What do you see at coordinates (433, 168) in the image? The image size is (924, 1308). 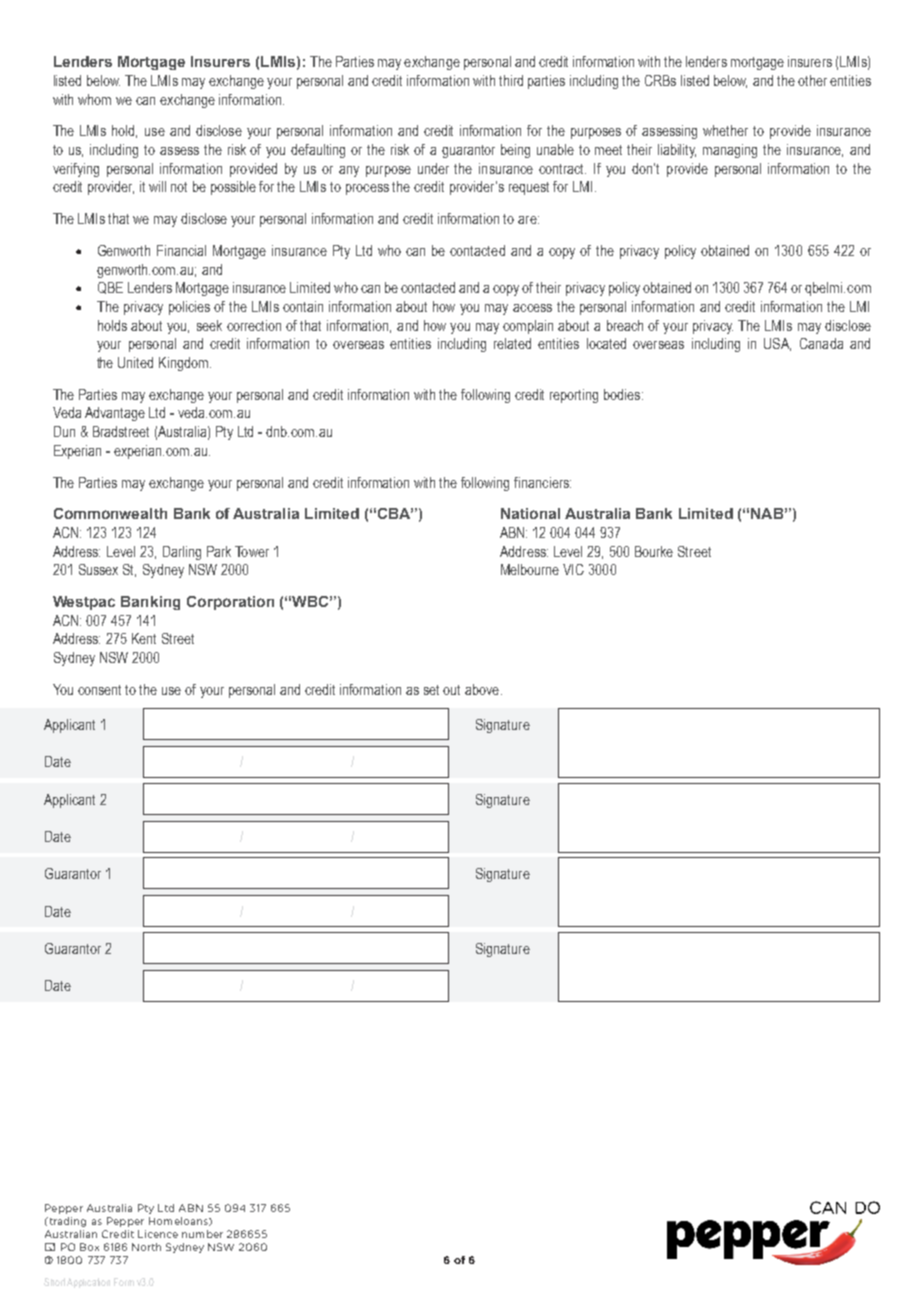 I see `under` at bounding box center [433, 168].
